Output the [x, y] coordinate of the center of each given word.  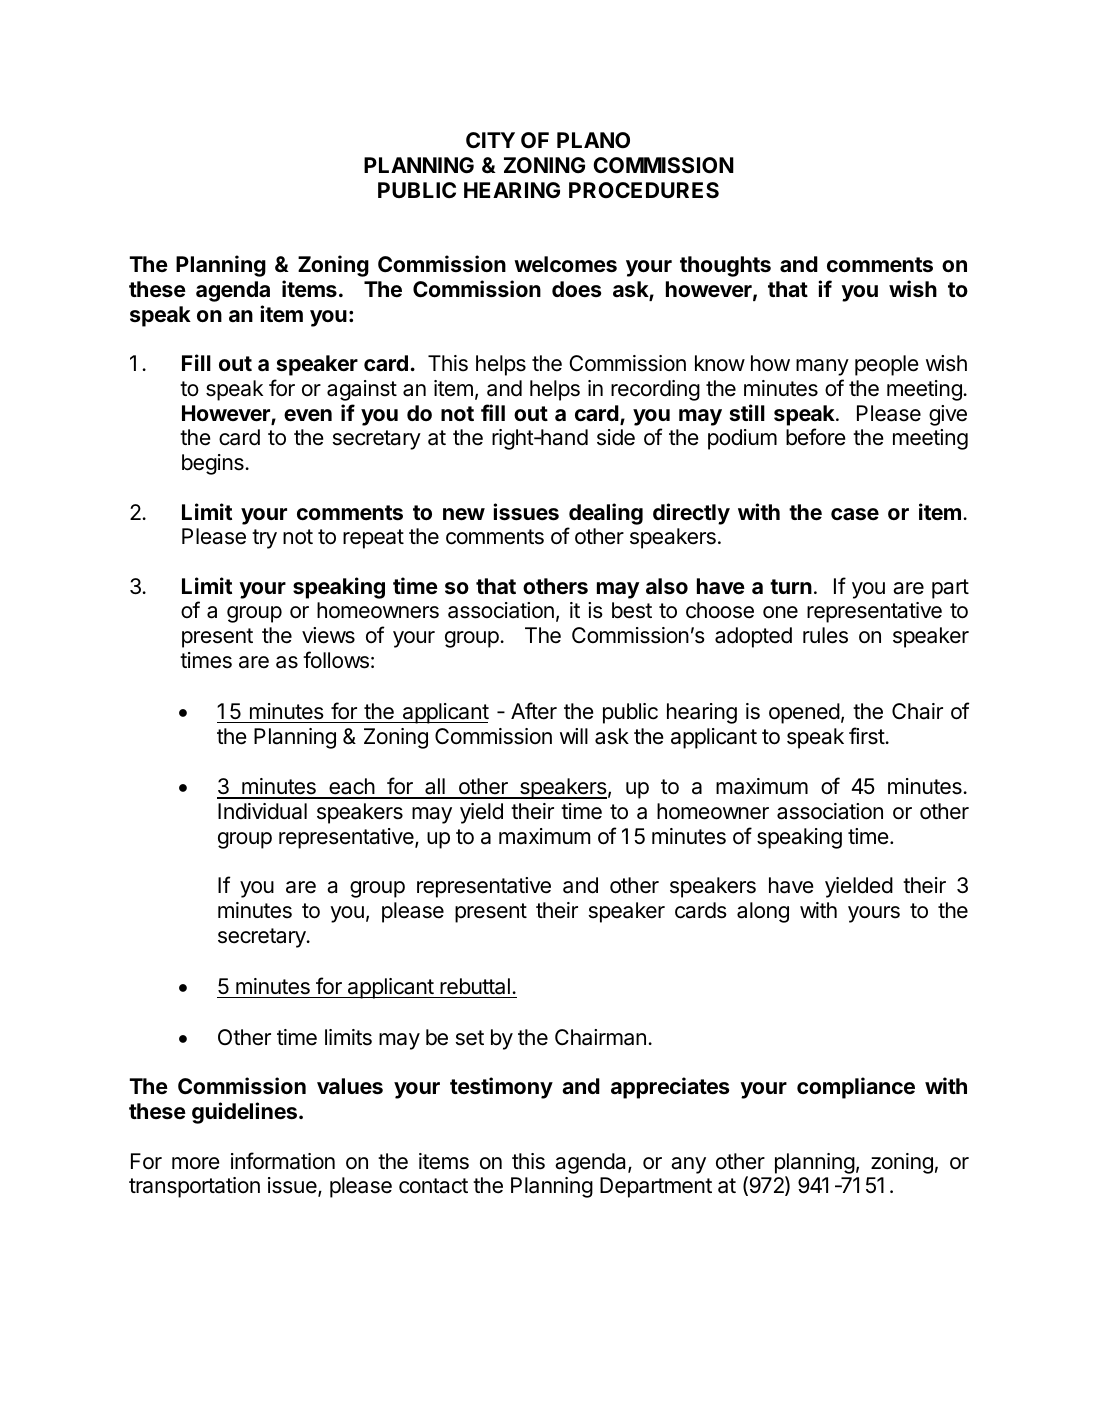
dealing [606, 514]
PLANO [593, 140]
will [574, 736]
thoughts [725, 266]
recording [655, 390]
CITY [490, 140]
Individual [262, 811]
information [283, 1161]
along [763, 912]
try [264, 539]
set [470, 1038]
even [308, 415]
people [887, 365]
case [855, 514]
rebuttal [475, 986]
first [867, 736]
